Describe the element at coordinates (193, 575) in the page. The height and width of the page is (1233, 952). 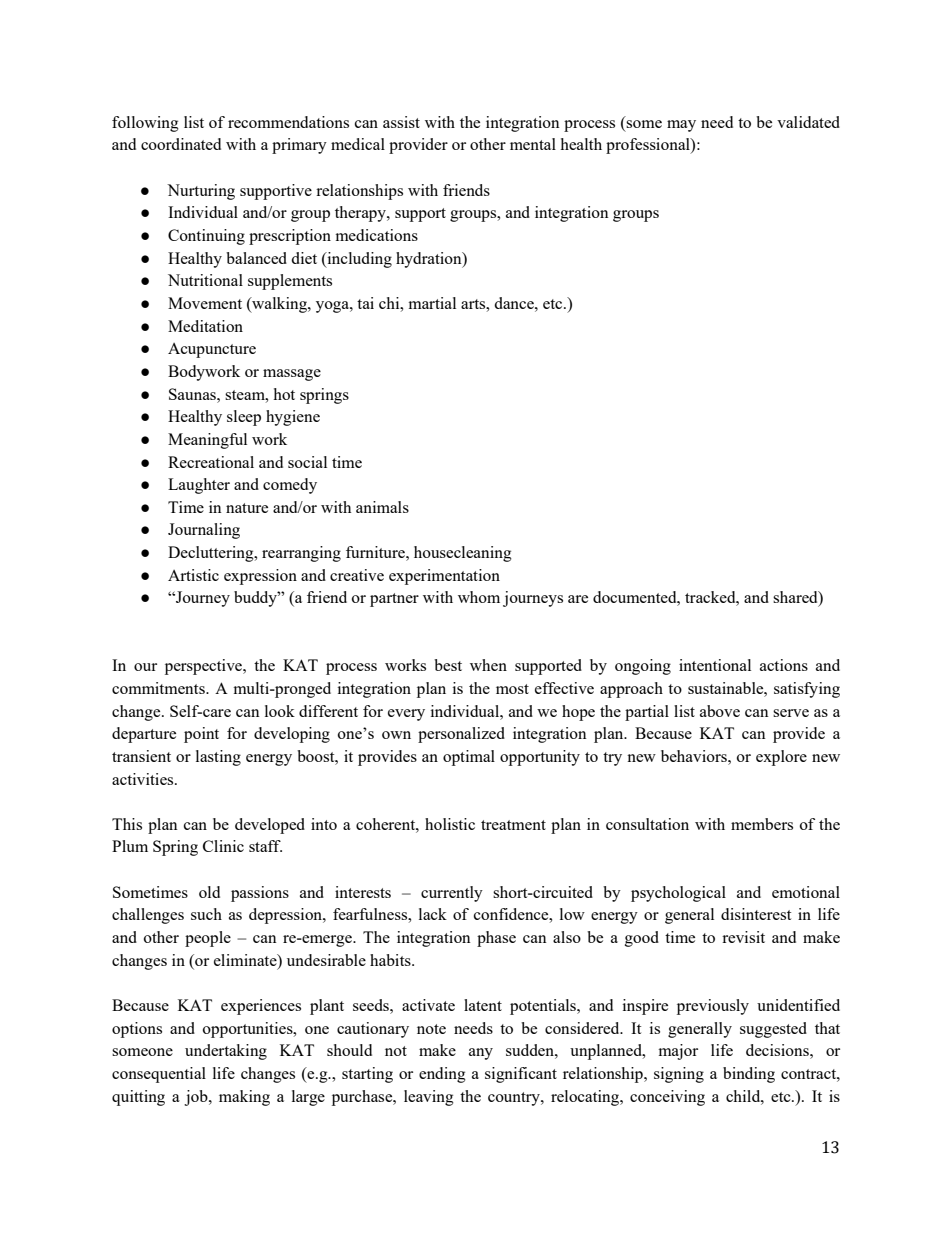
I see `Artistic` at that location.
